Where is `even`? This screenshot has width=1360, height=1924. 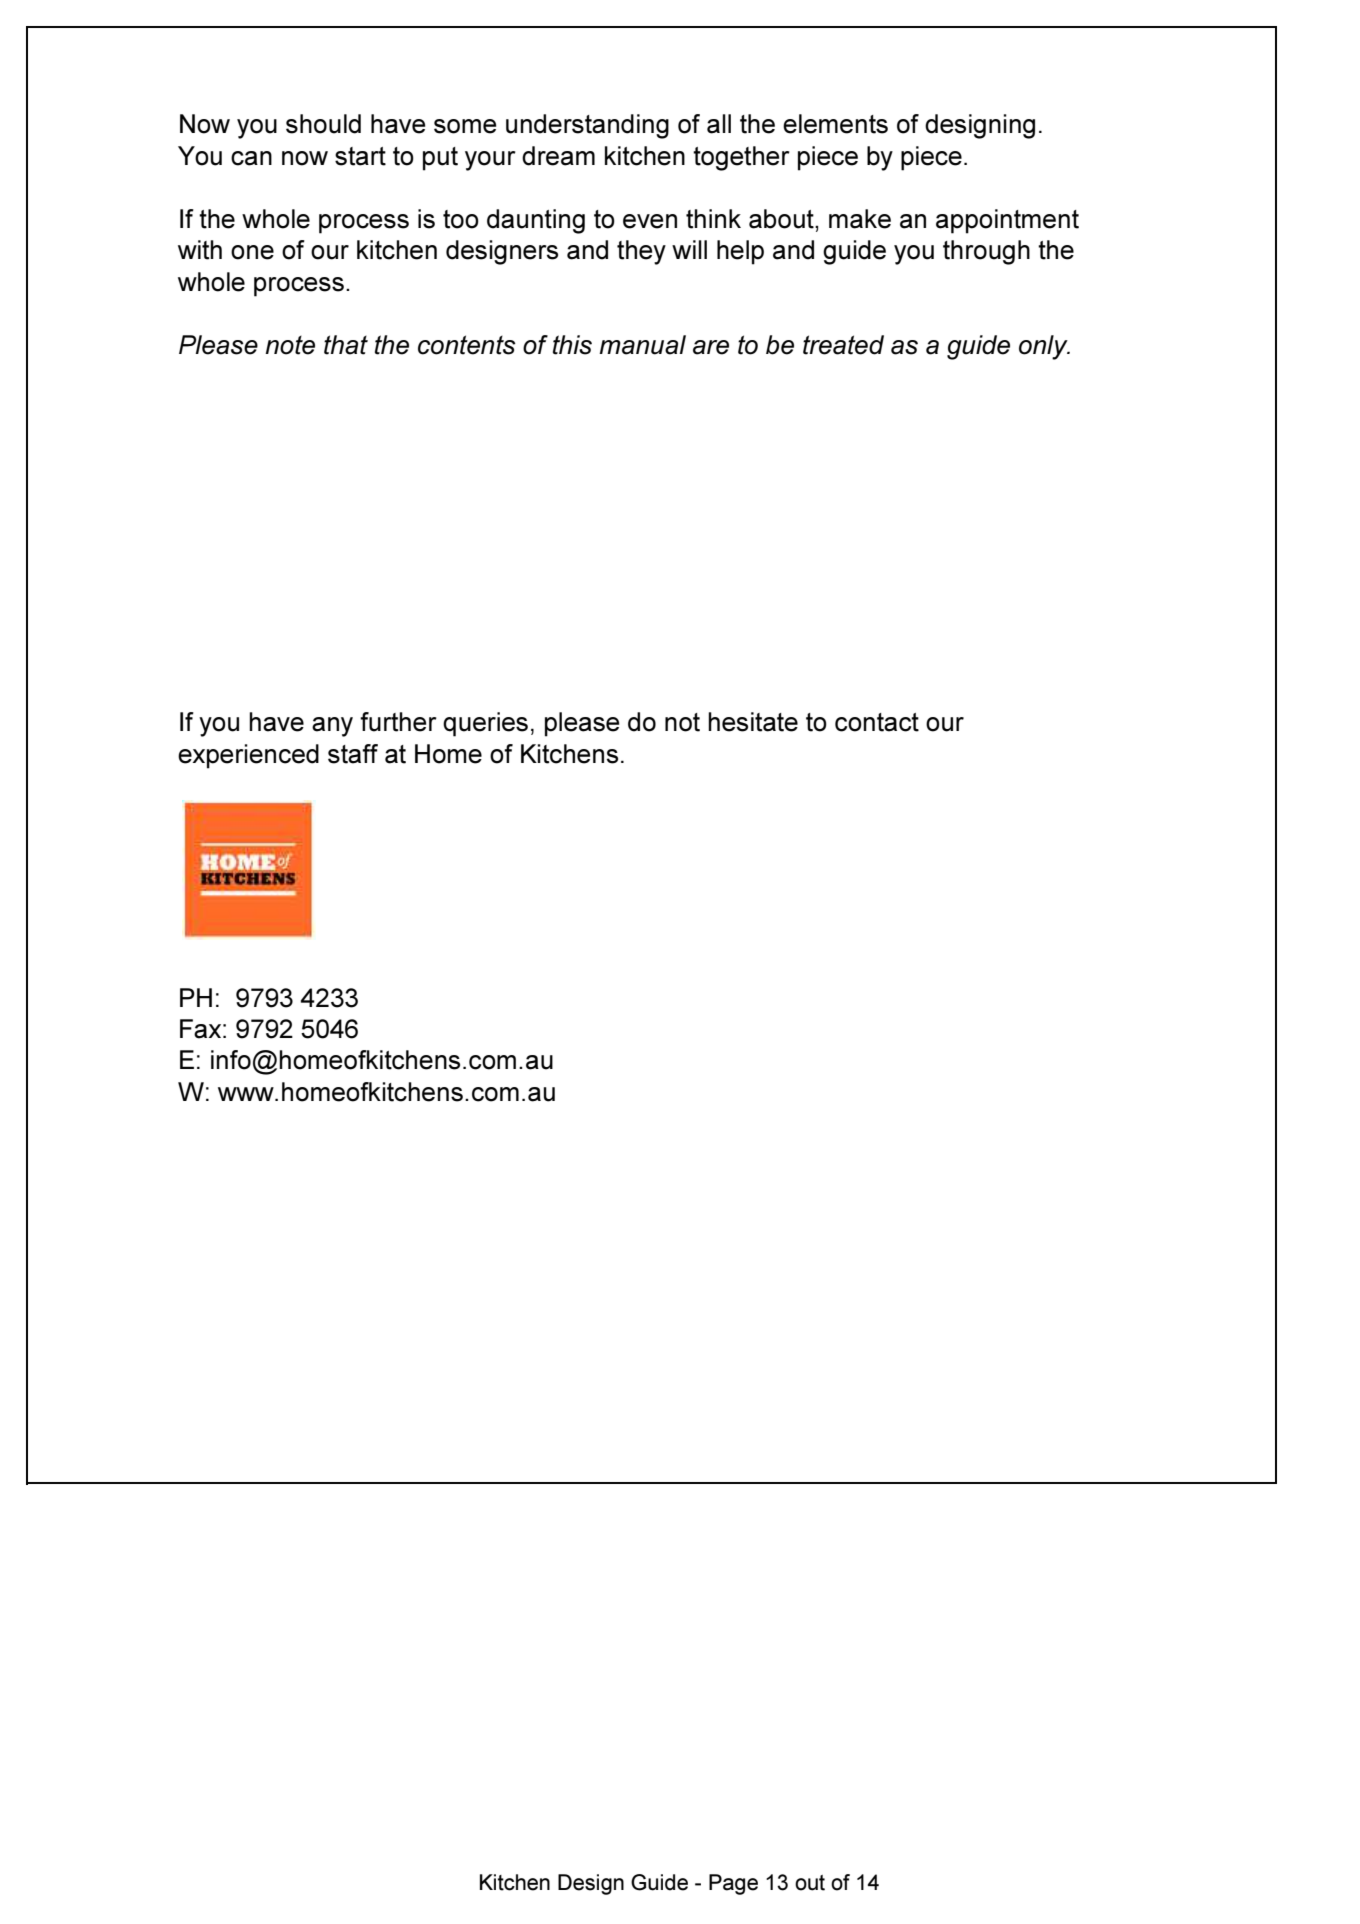
even is located at coordinates (650, 221).
